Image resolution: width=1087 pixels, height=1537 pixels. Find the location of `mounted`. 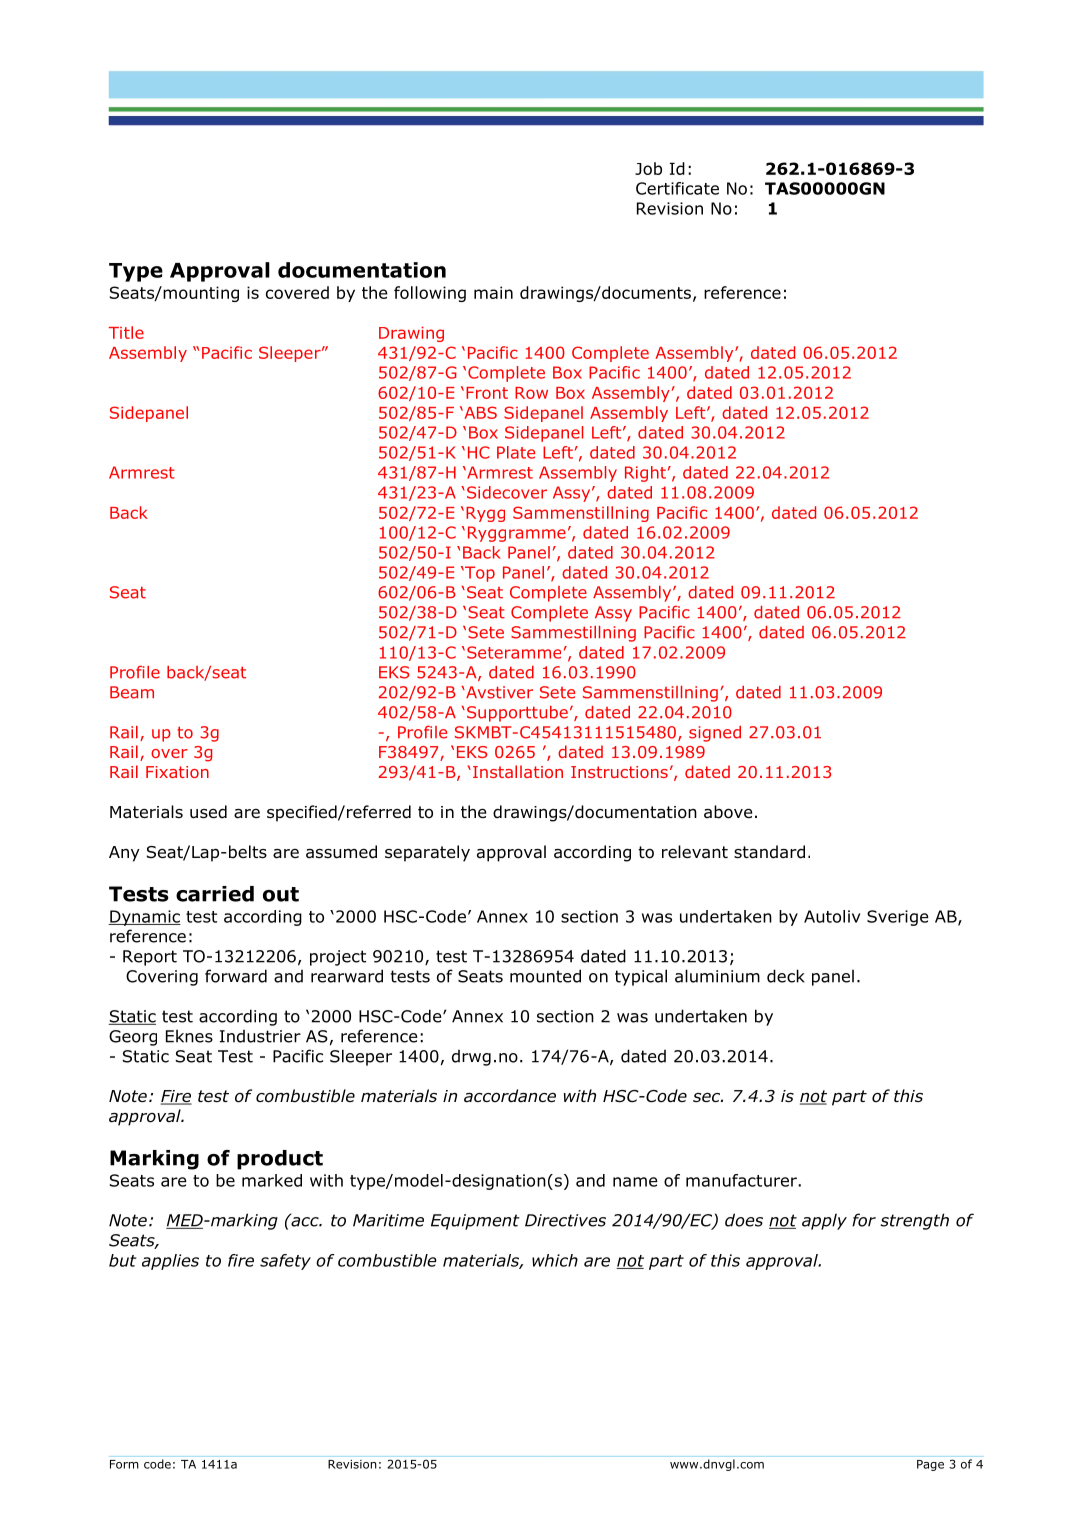

mounted is located at coordinates (545, 976).
